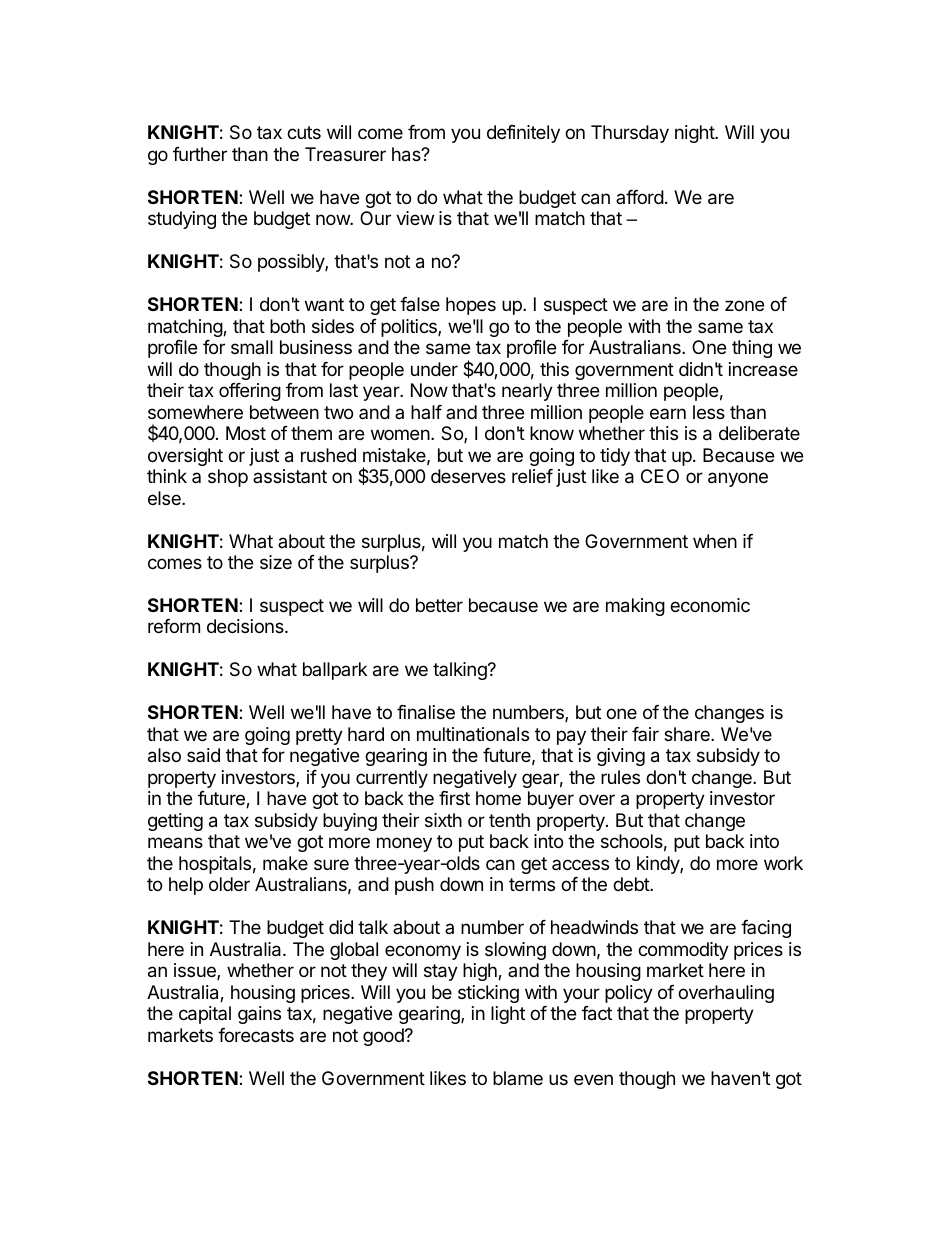 Image resolution: width=952 pixels, height=1233 pixels. I want to click on blame, so click(518, 1078).
